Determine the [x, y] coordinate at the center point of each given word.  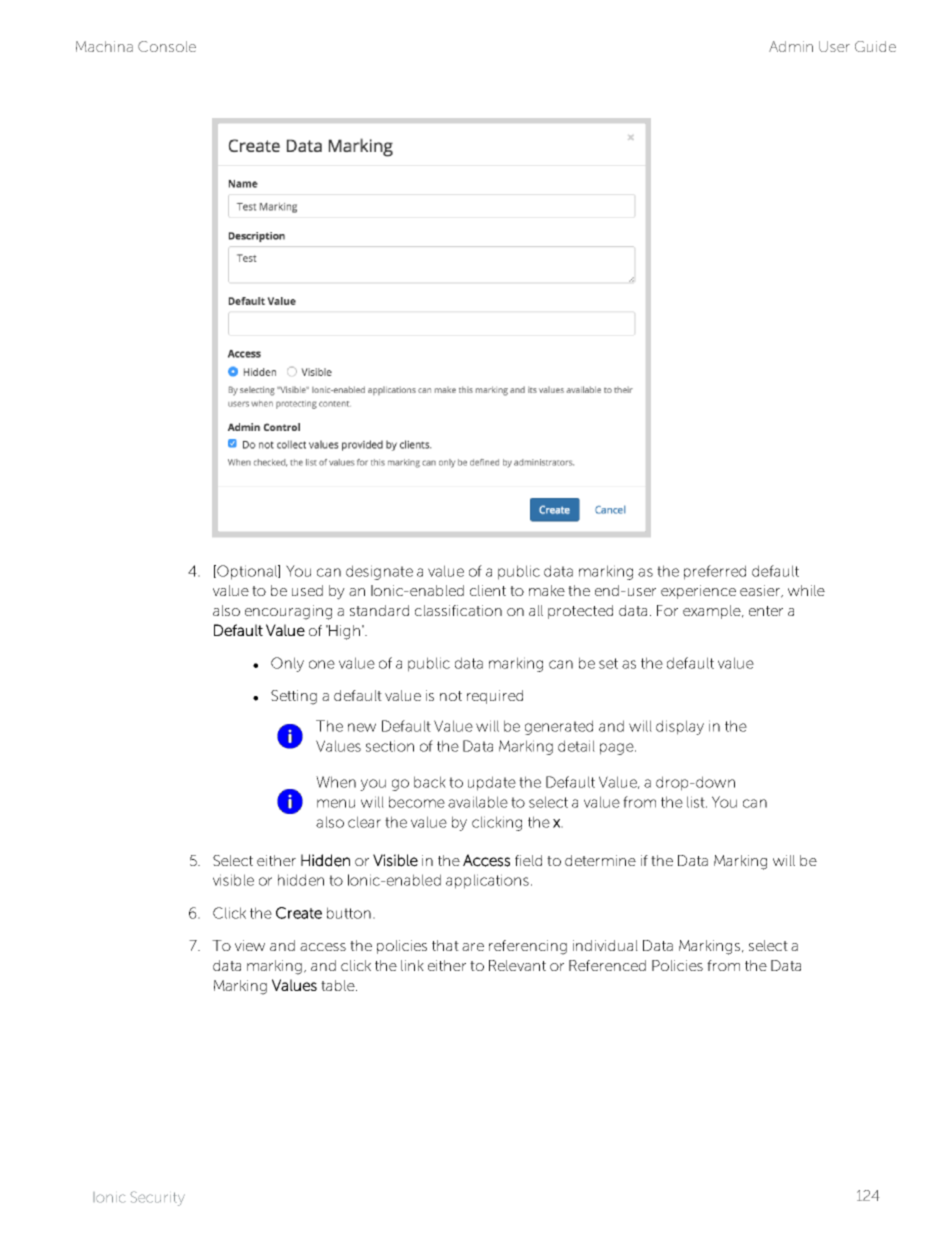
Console [167, 46]
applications [487, 881]
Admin [791, 46]
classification [458, 610]
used [307, 590]
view [250, 945]
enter [766, 611]
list [697, 802]
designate [379, 572]
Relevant [517, 965]
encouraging [288, 612]
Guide [875, 46]
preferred [715, 572]
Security [157, 1198]
